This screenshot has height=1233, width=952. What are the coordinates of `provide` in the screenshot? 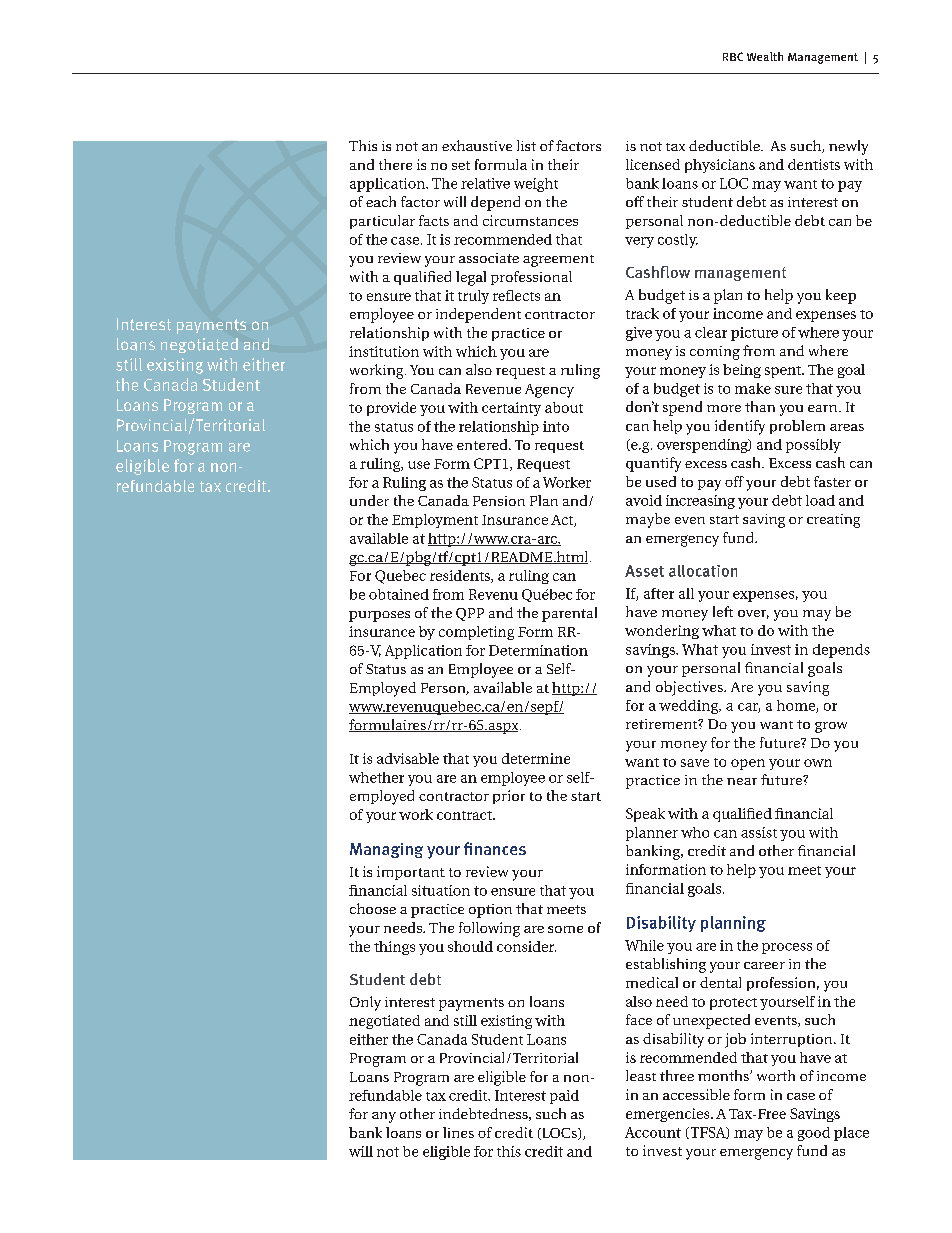 It's located at (391, 409).
